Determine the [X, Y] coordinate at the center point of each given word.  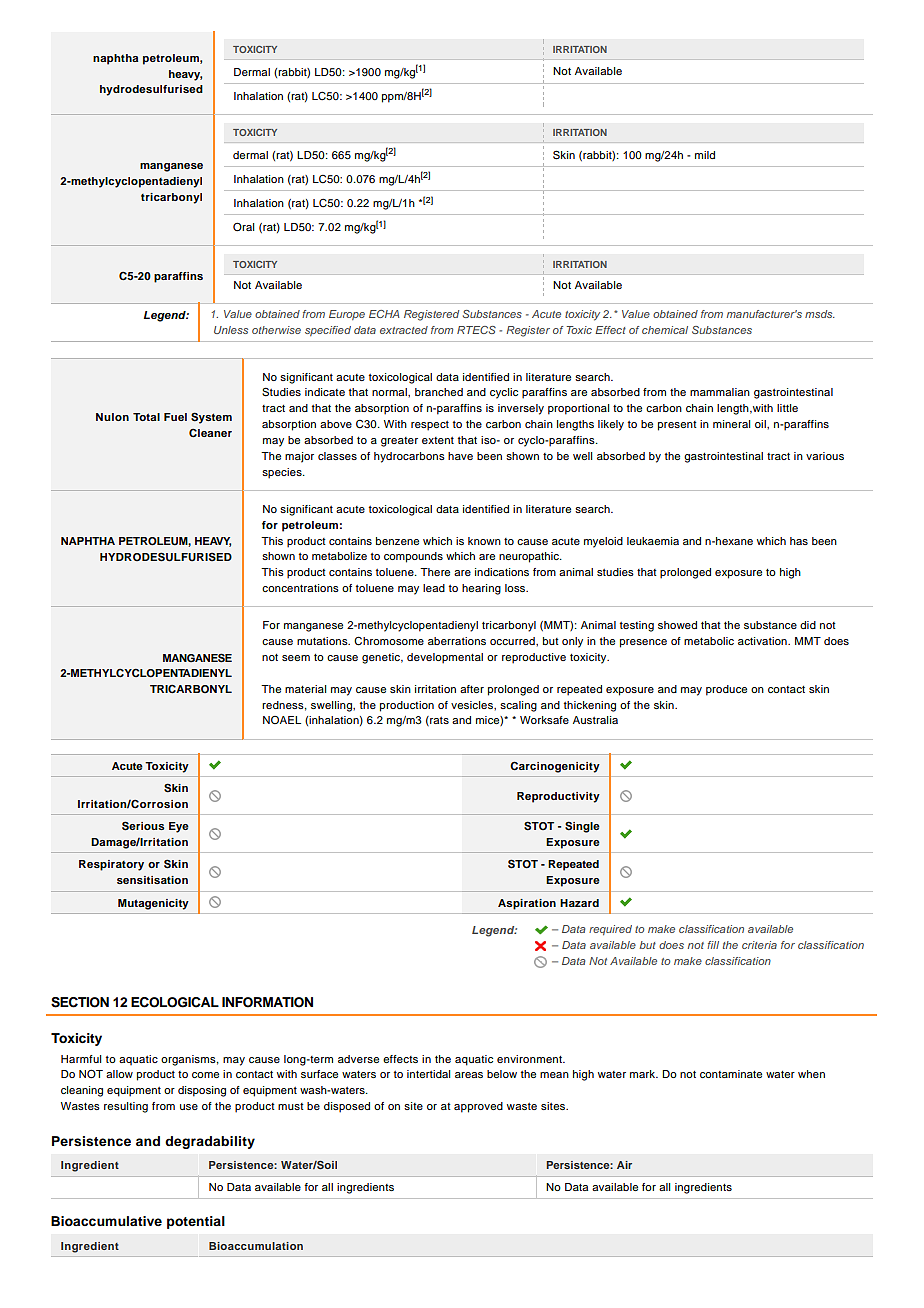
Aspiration [527, 904]
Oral [243, 226]
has [799, 541]
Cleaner [210, 433]
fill [713, 945]
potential [196, 1222]
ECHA [384, 314]
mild [705, 155]
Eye [179, 827]
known [484, 541]
